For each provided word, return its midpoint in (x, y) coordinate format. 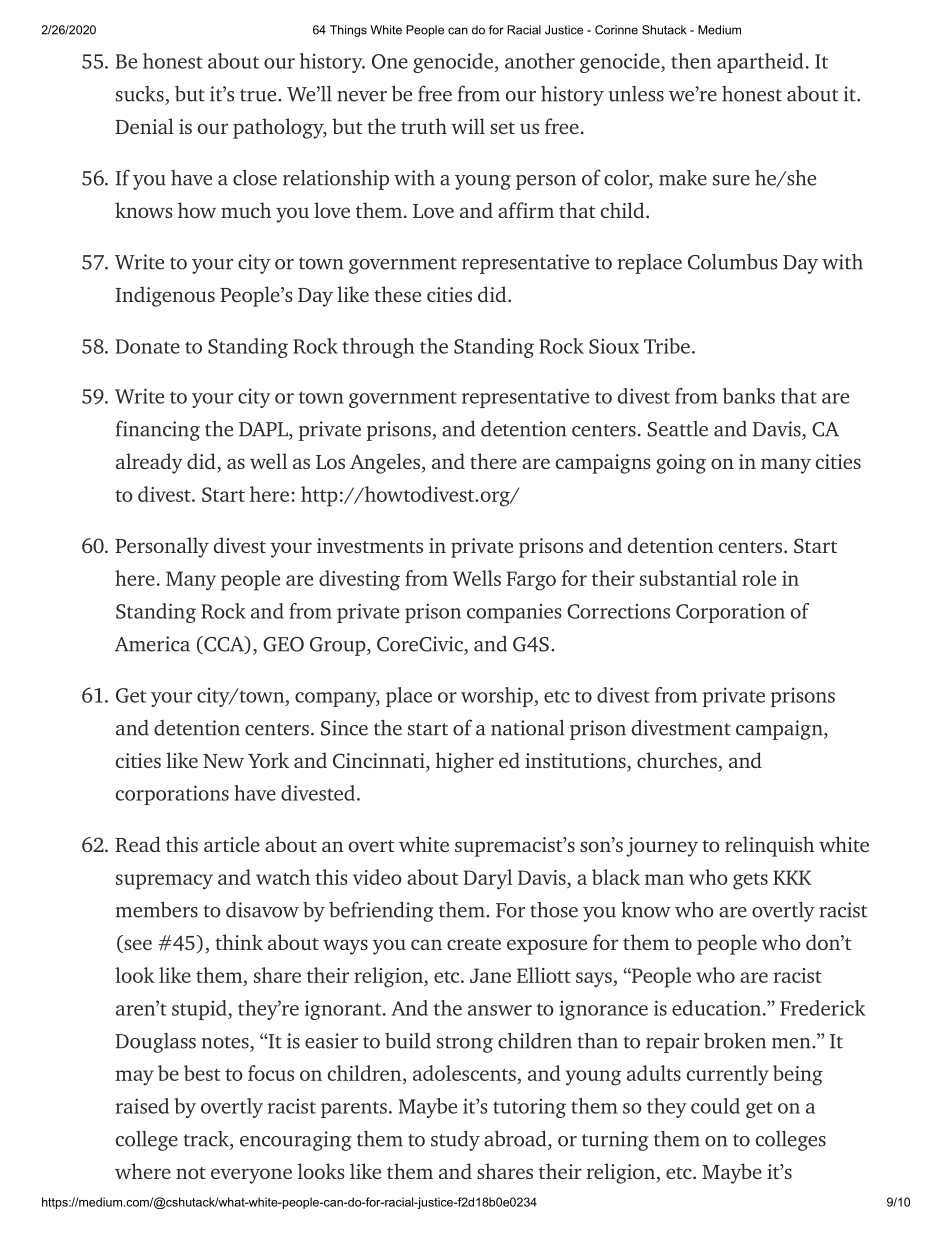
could (715, 1106)
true (259, 95)
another (540, 61)
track (207, 1140)
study (455, 1141)
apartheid (760, 63)
